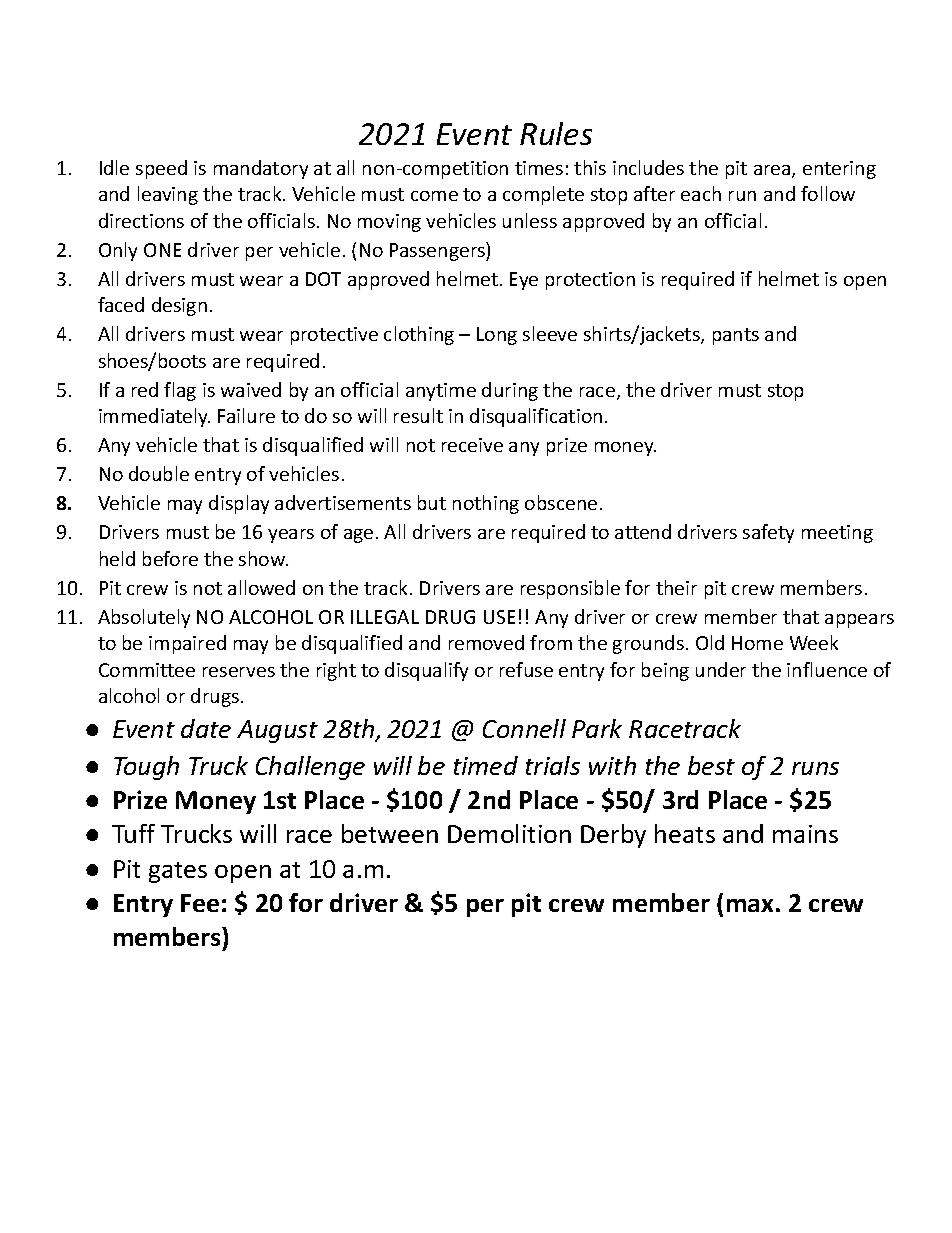  I want to click on nothing, so click(486, 504).
